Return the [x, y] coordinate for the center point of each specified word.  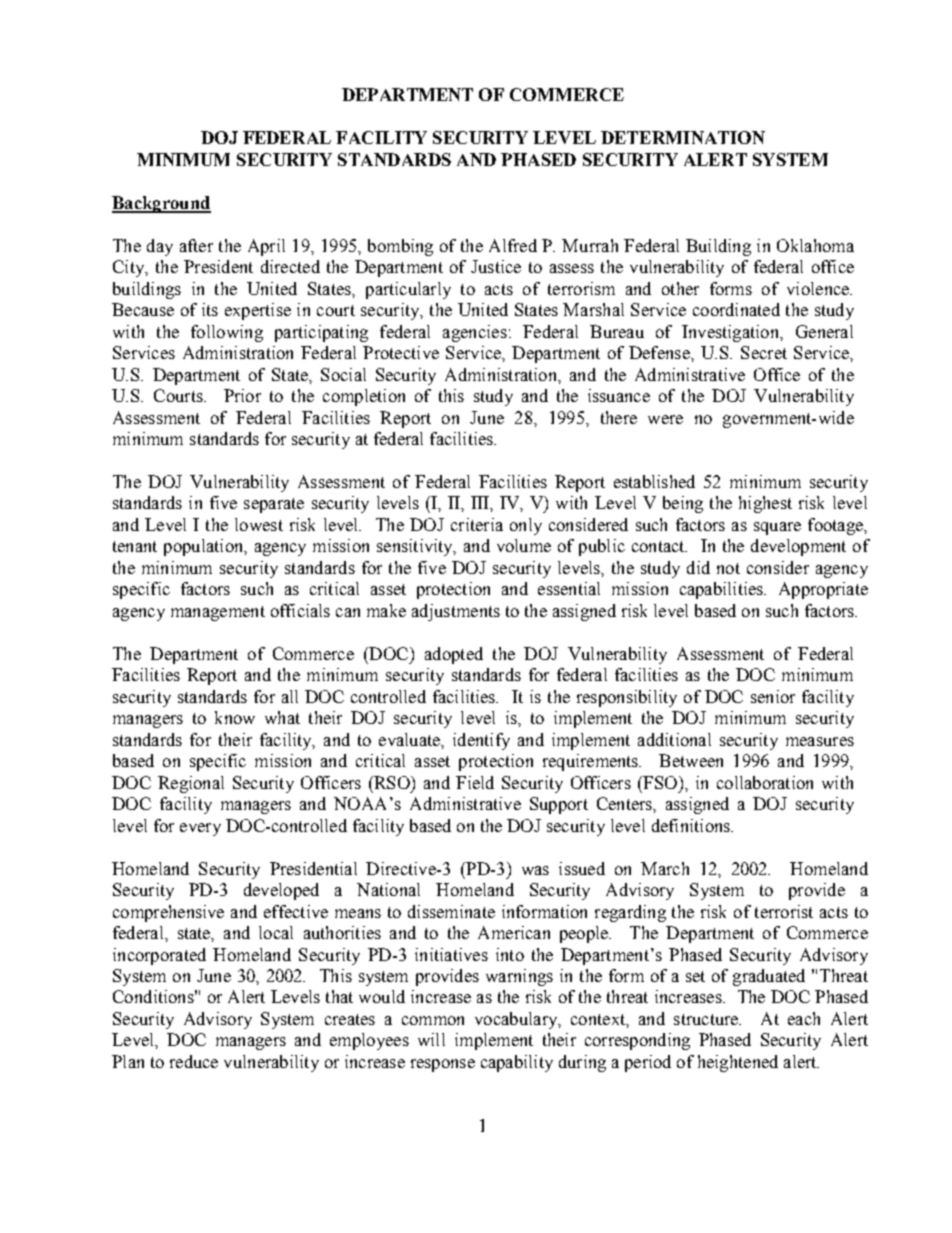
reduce [194, 1061]
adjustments [456, 612]
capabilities [722, 590]
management [218, 613]
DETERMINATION [683, 137]
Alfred [513, 245]
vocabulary [517, 1020]
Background [161, 204]
